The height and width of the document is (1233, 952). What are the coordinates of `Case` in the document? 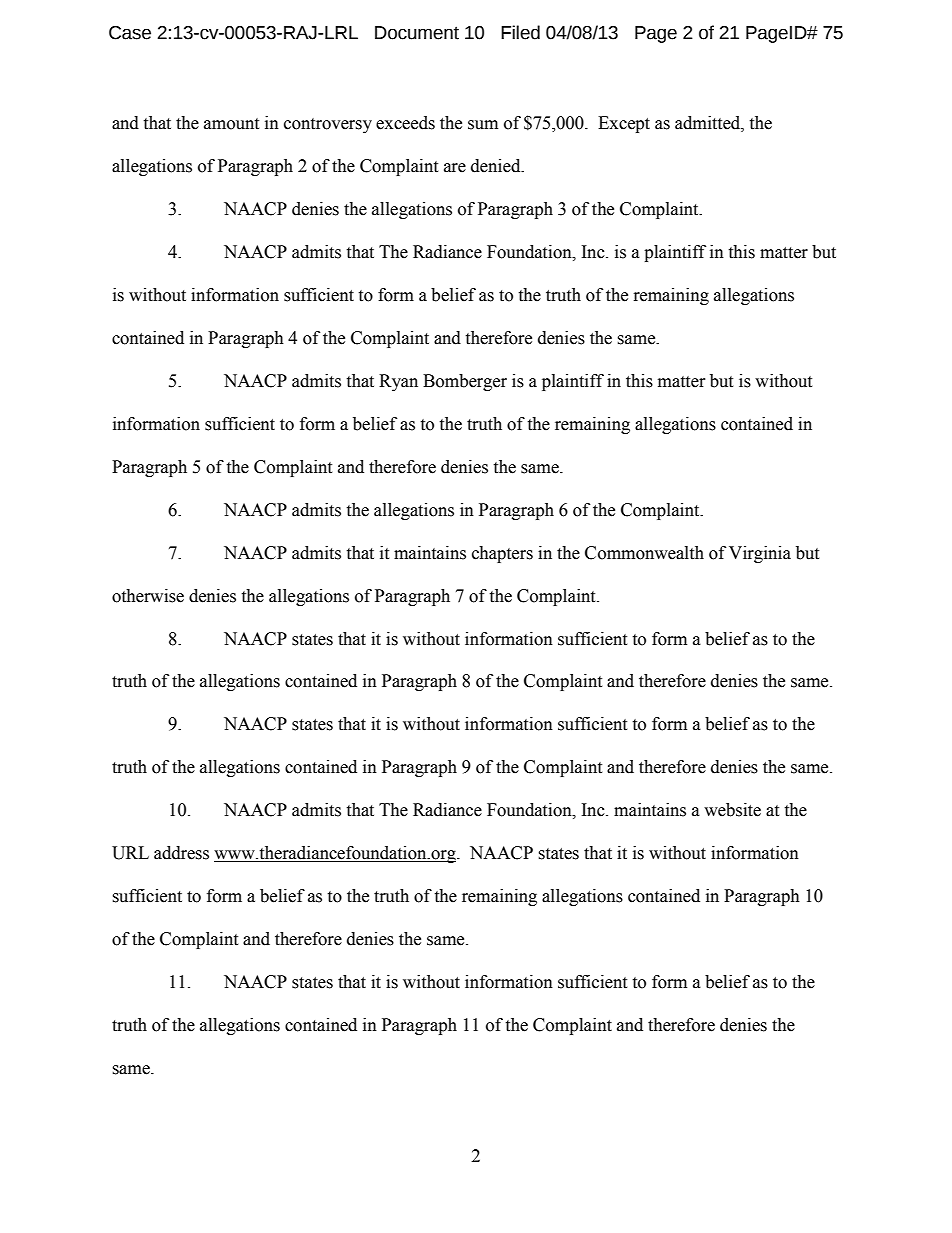 It's located at (130, 33).
